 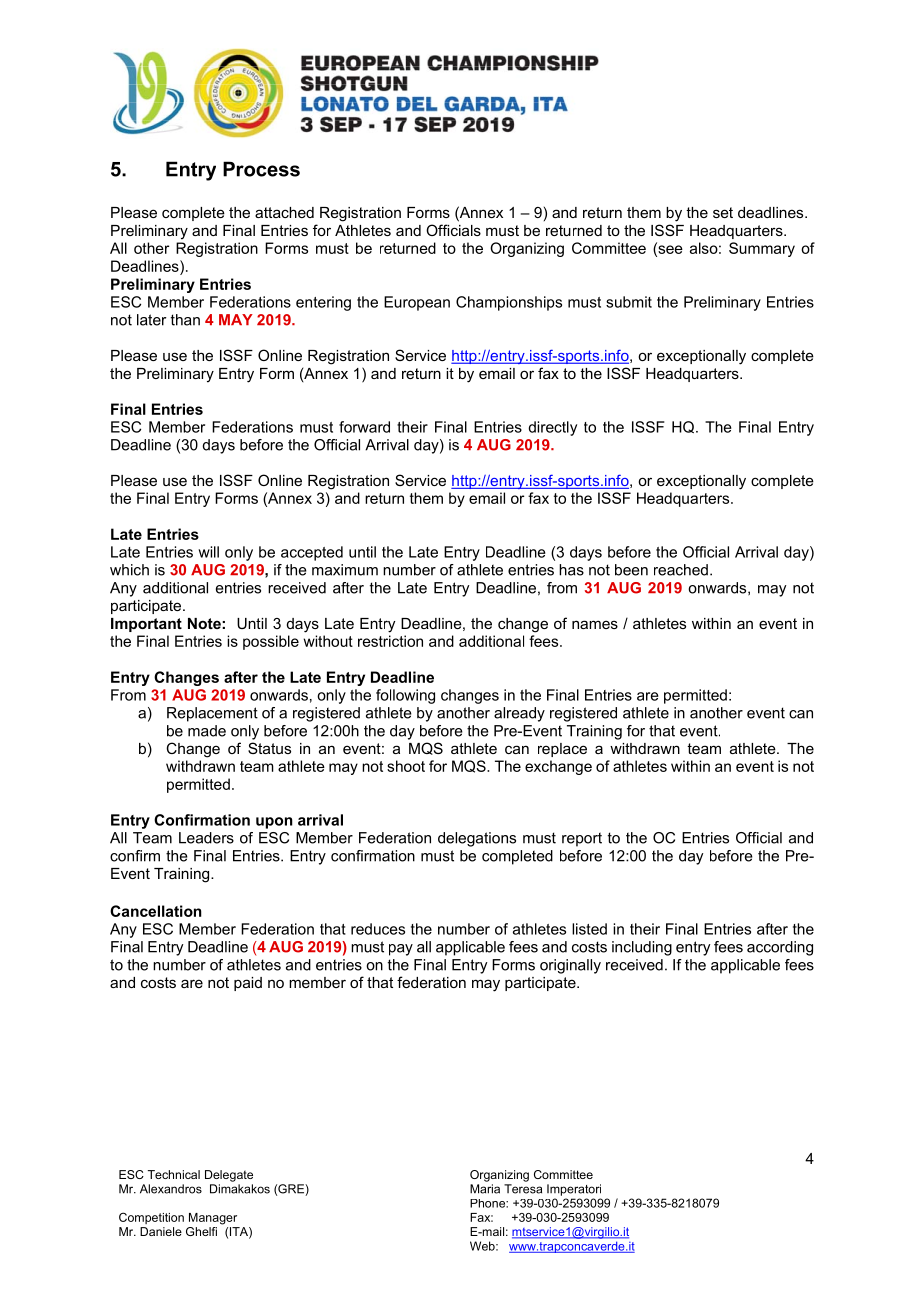 I want to click on forward, so click(x=364, y=427).
